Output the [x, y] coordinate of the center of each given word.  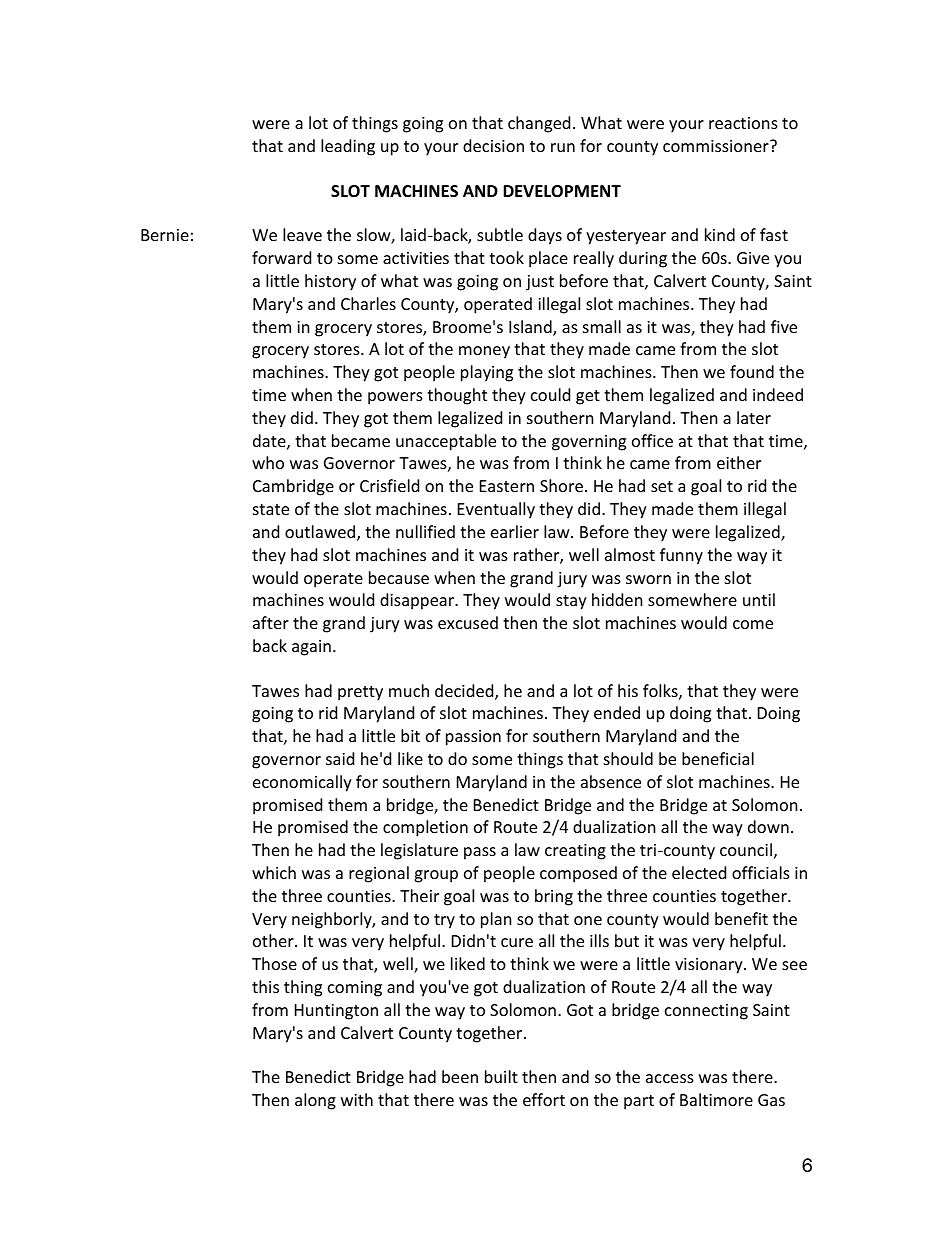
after [271, 622]
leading [348, 147]
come [753, 624]
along [315, 1101]
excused [468, 622]
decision [493, 145]
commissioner [717, 146]
